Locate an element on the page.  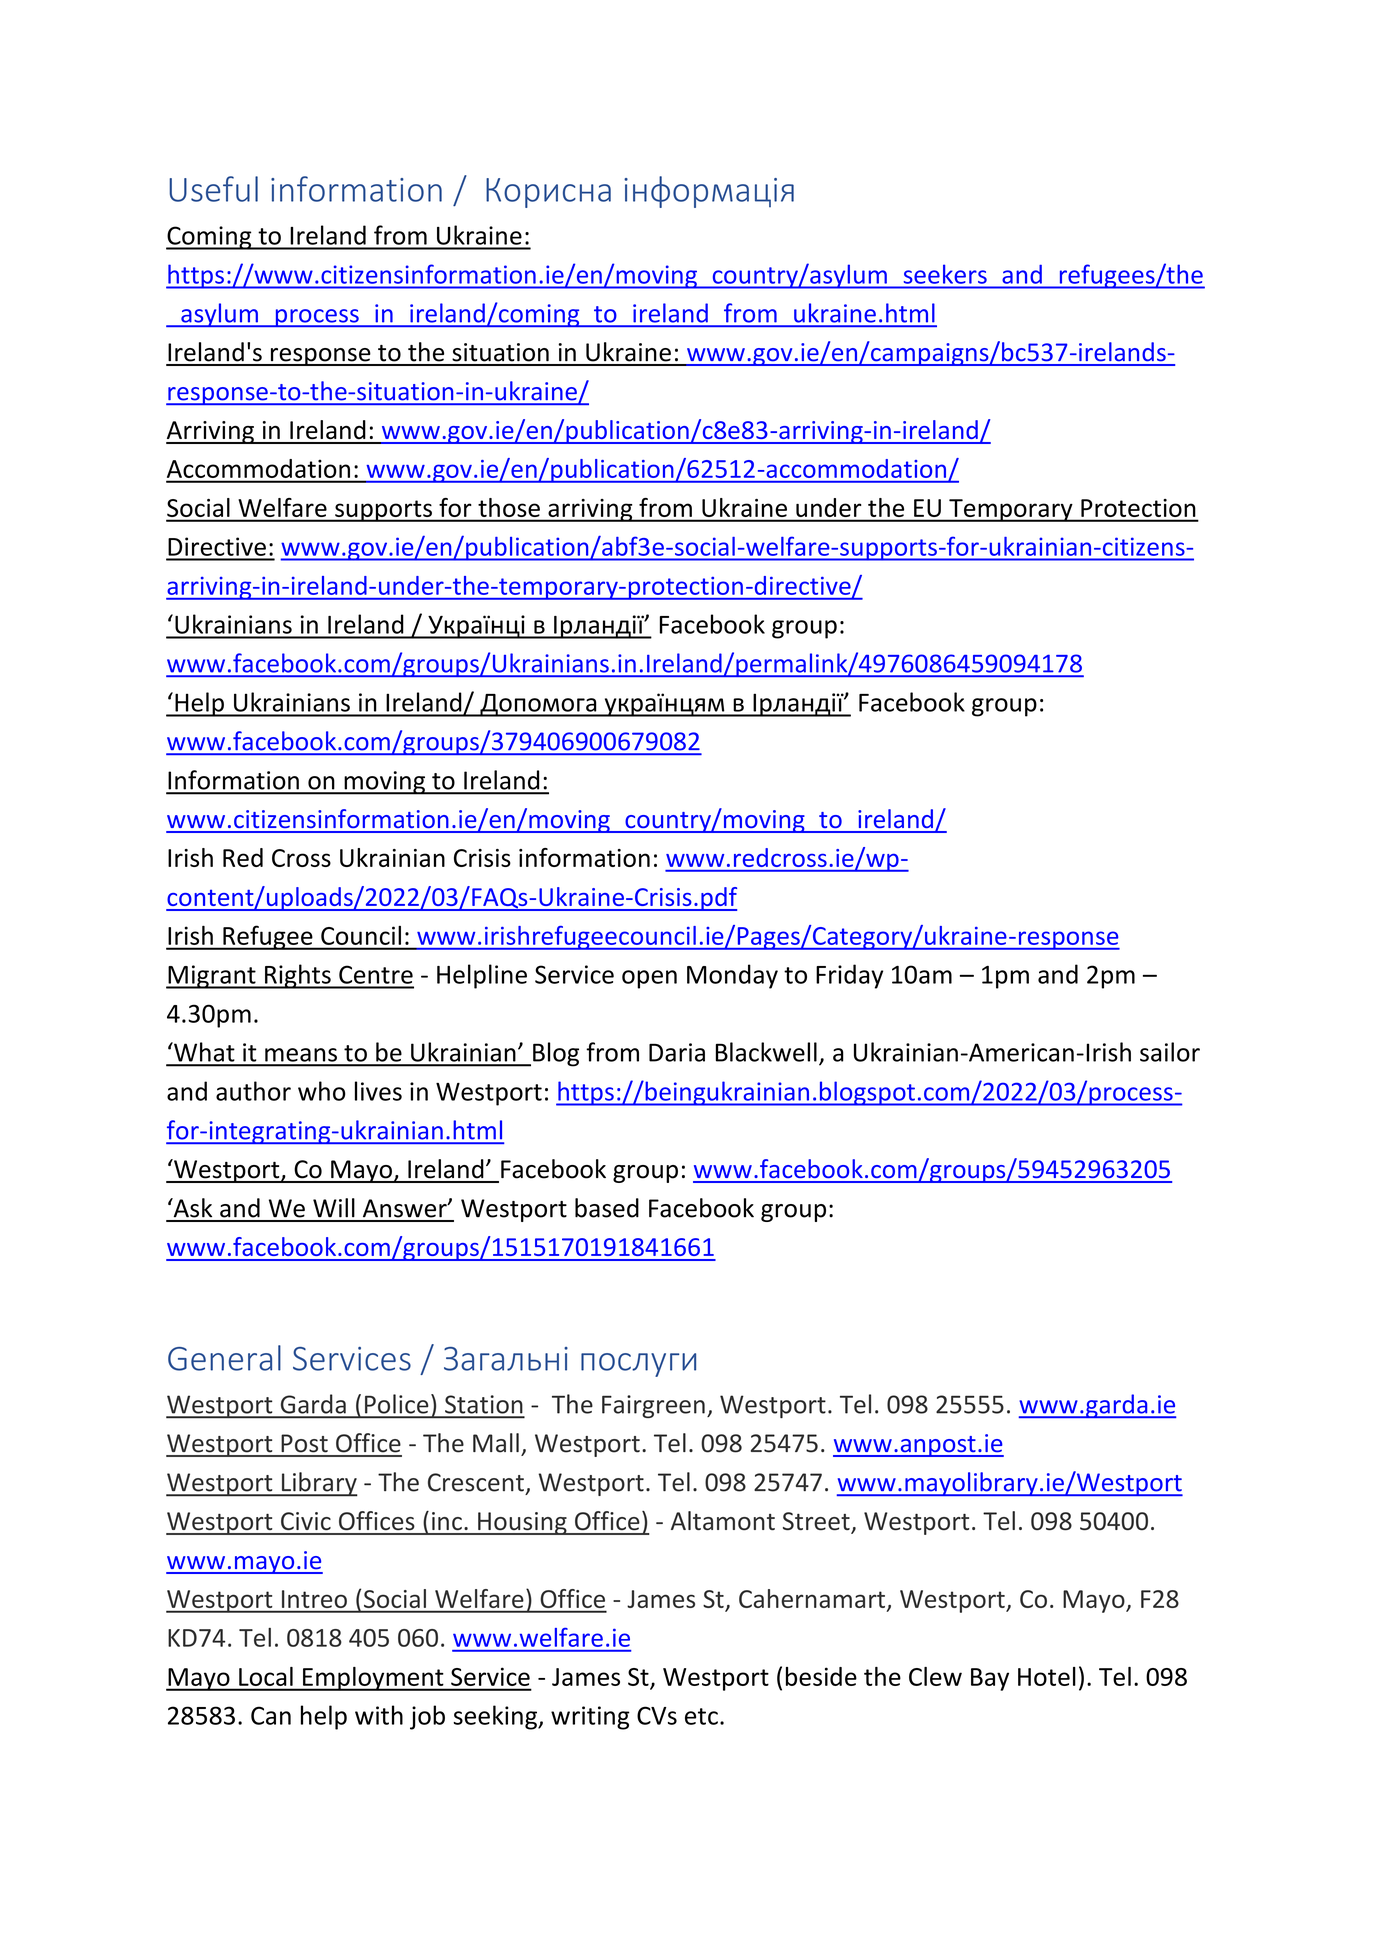
who is located at coordinates (322, 1091).
